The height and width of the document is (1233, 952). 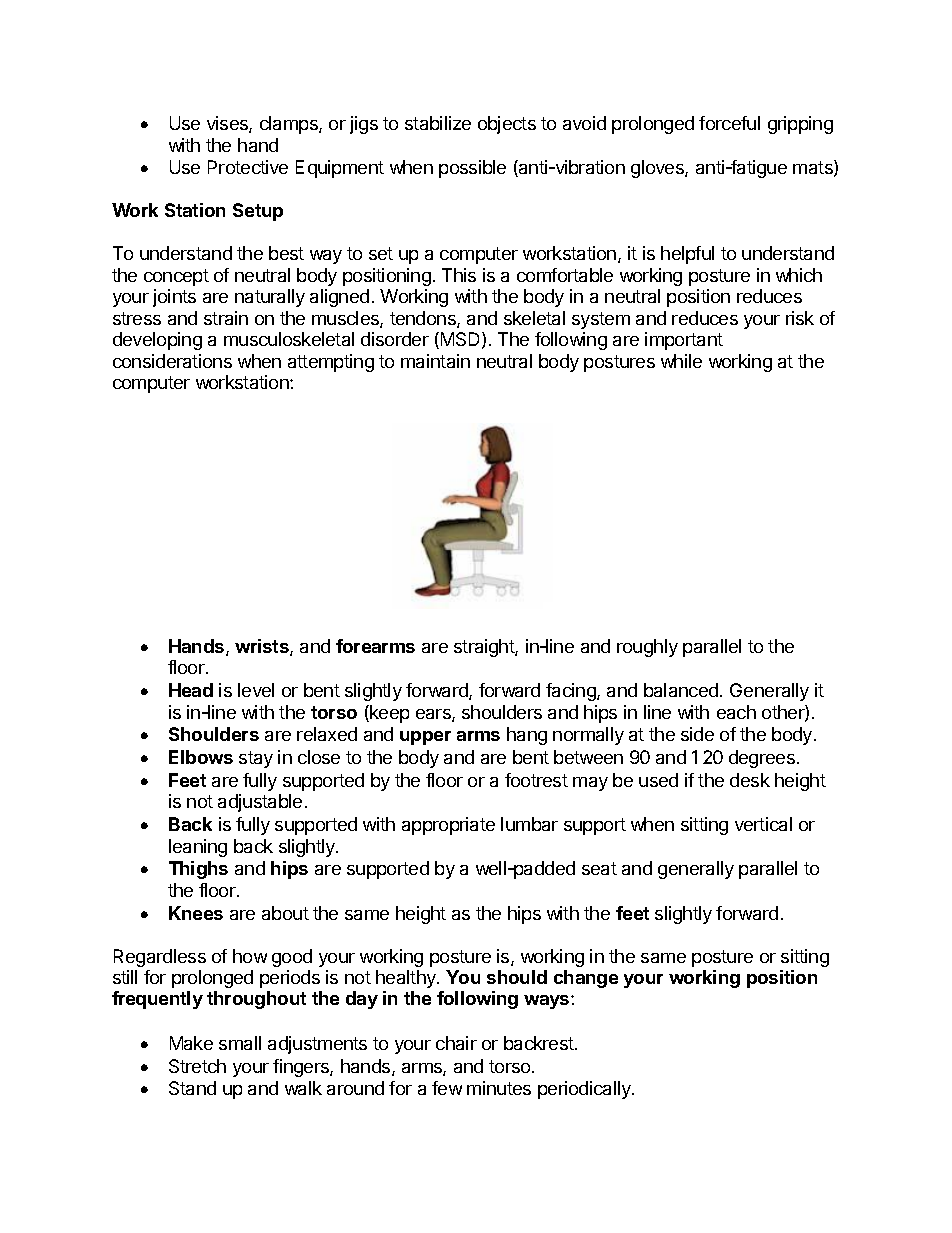 I want to click on Stretch, so click(x=197, y=1066).
